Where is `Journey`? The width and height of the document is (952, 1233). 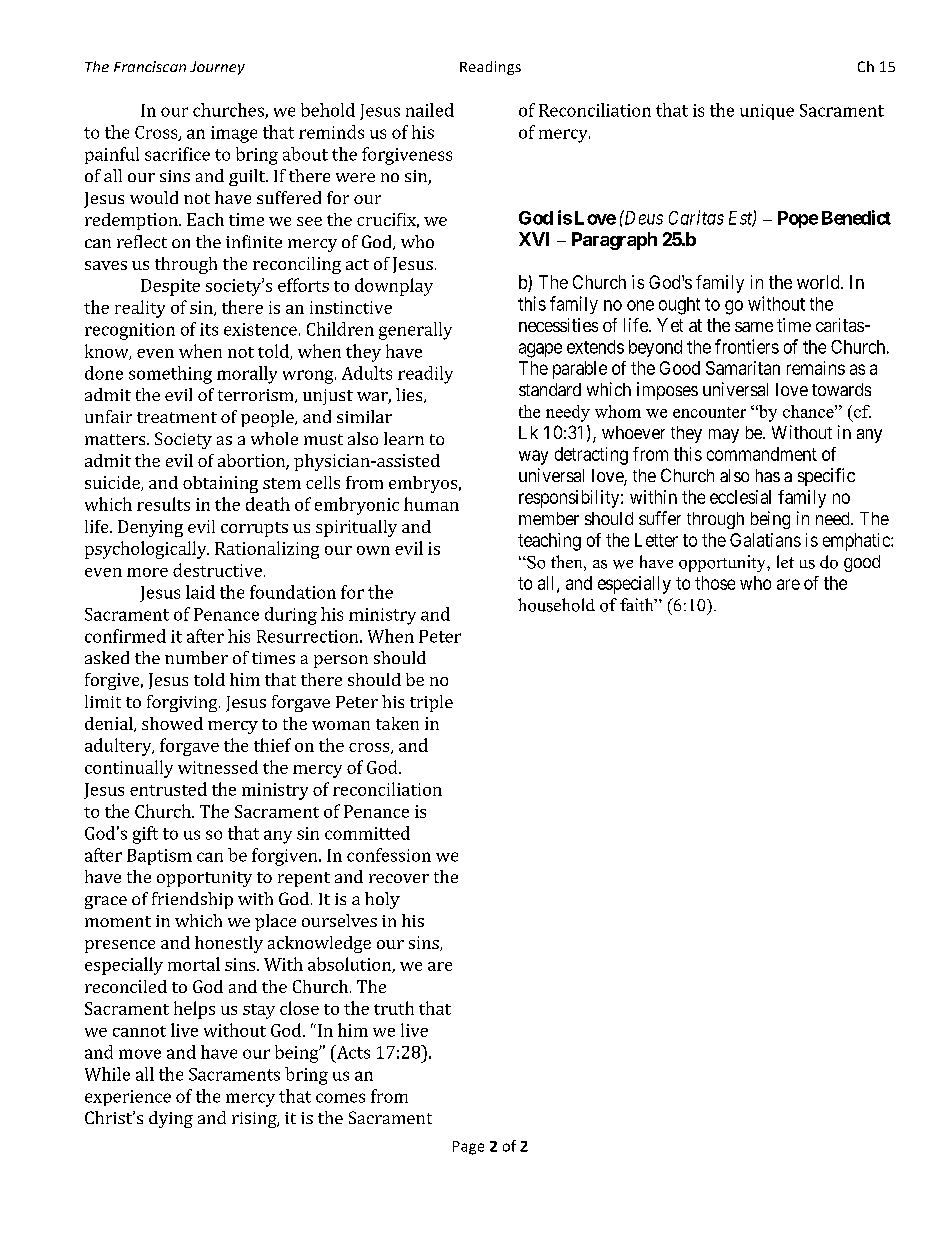
Journey is located at coordinates (217, 68).
